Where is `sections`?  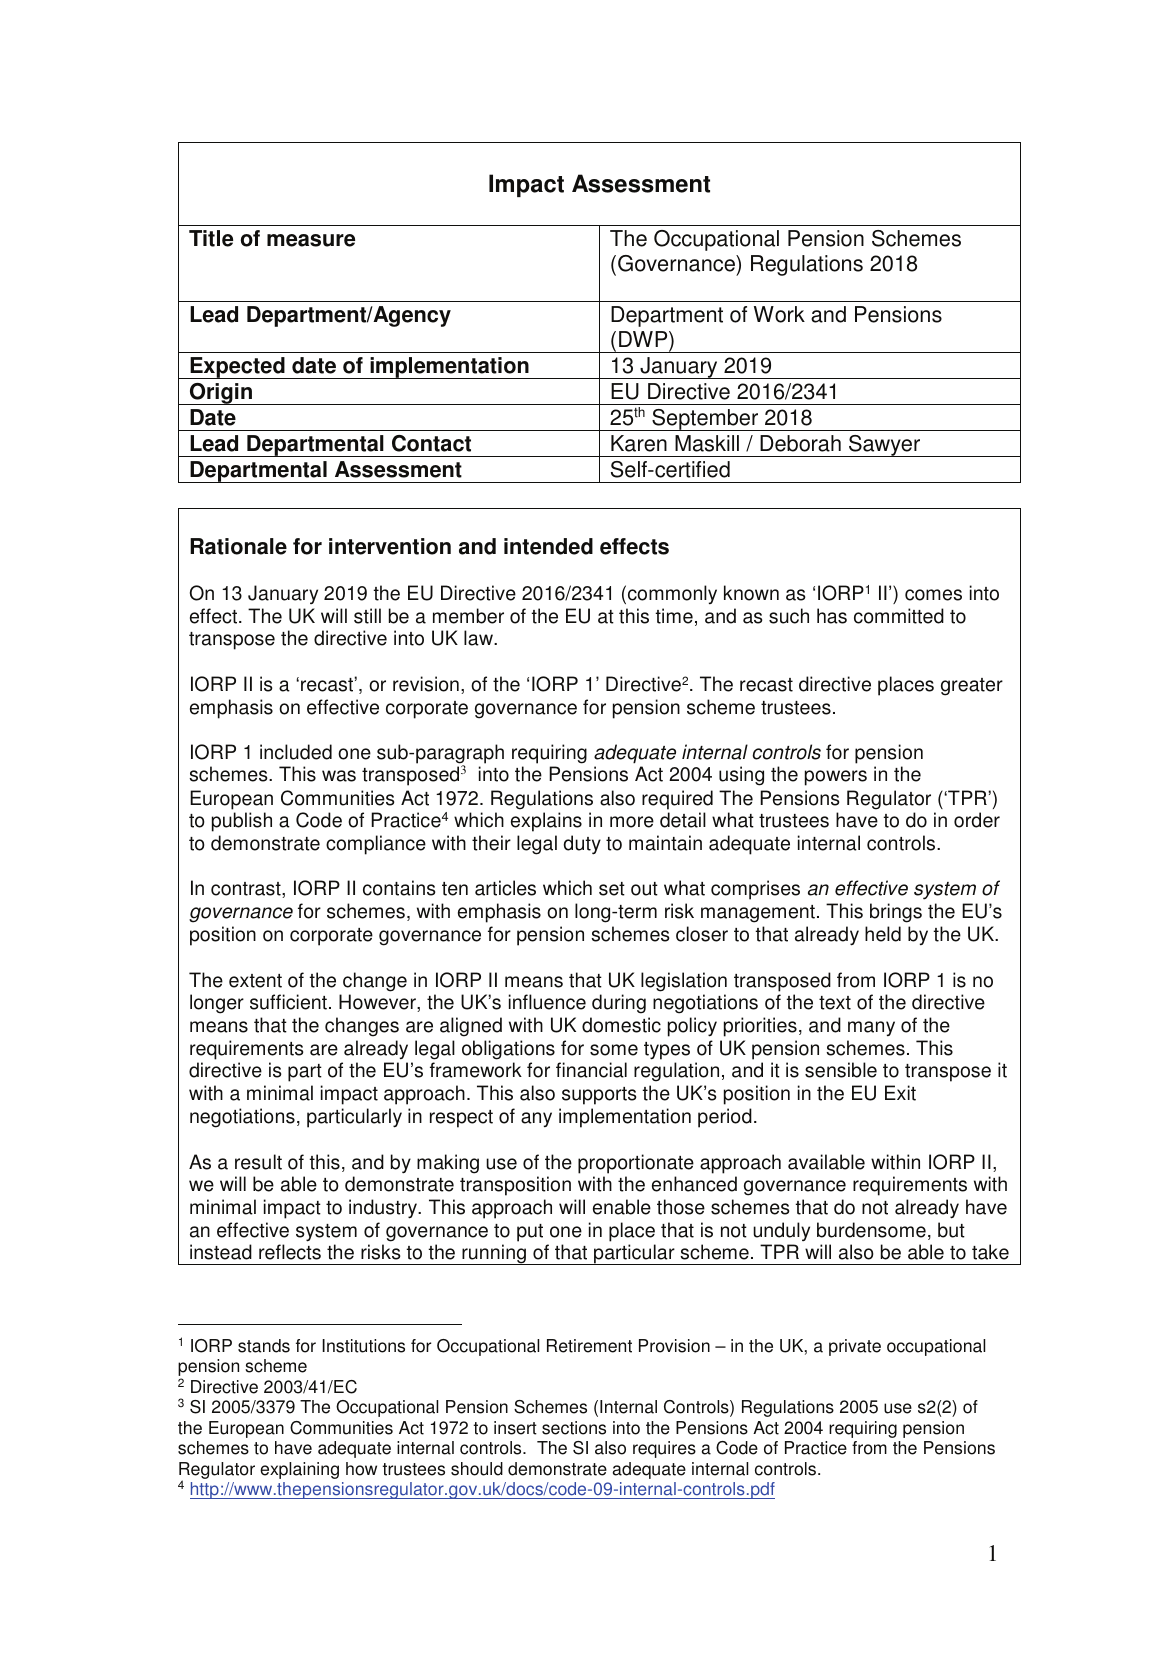 sections is located at coordinates (574, 1428).
